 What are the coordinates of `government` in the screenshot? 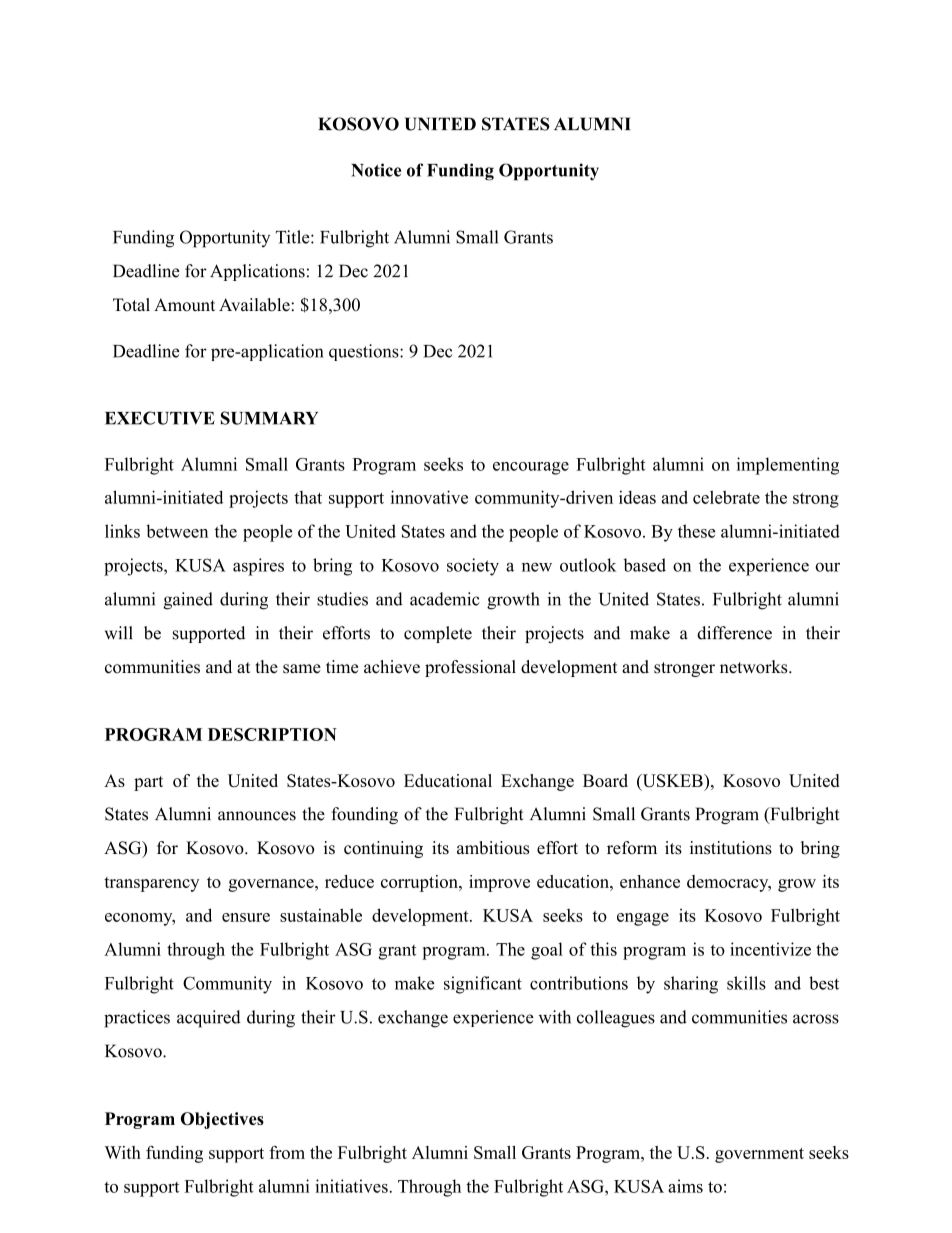 It's located at (759, 1155).
